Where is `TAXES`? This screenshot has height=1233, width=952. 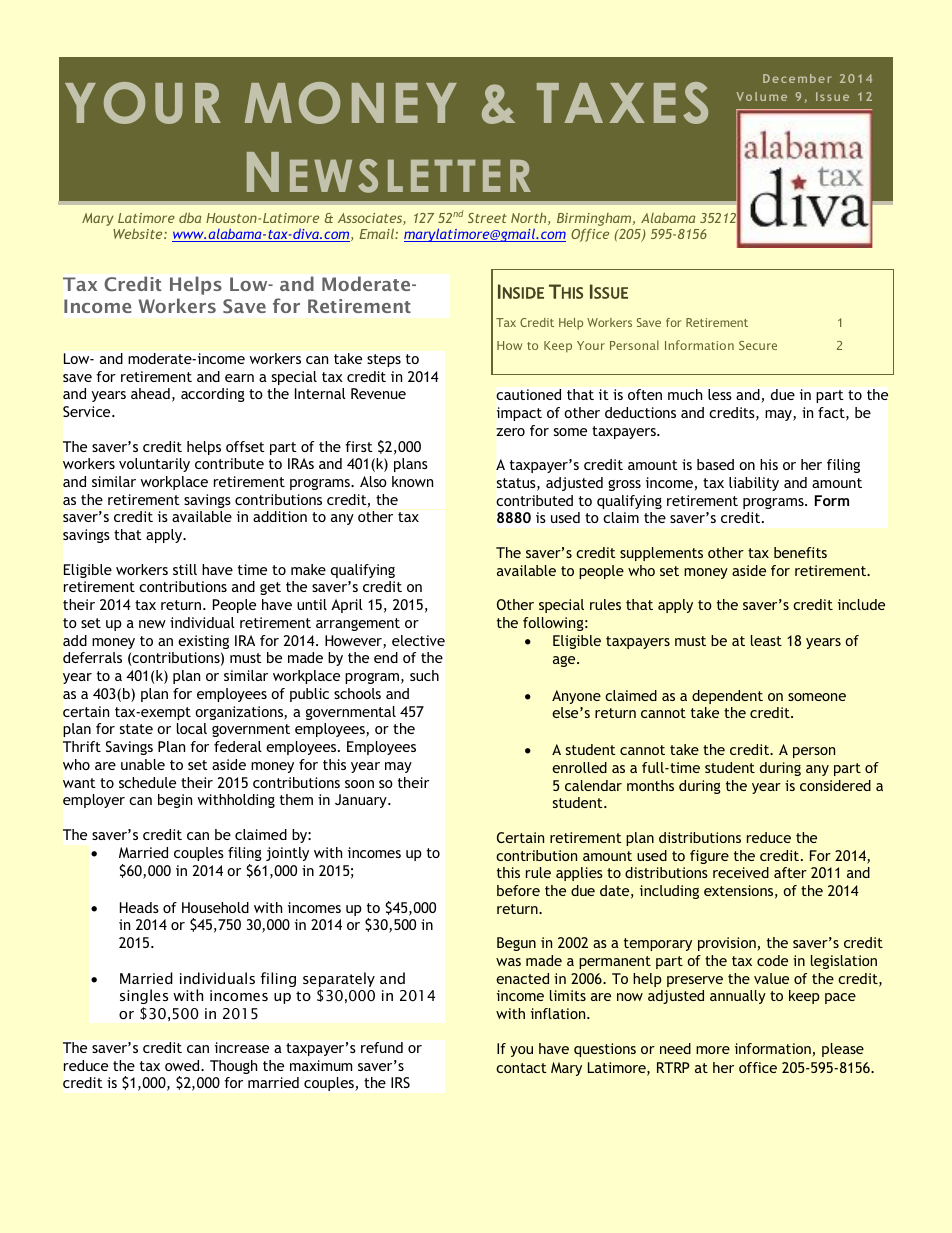 TAXES is located at coordinates (622, 103).
